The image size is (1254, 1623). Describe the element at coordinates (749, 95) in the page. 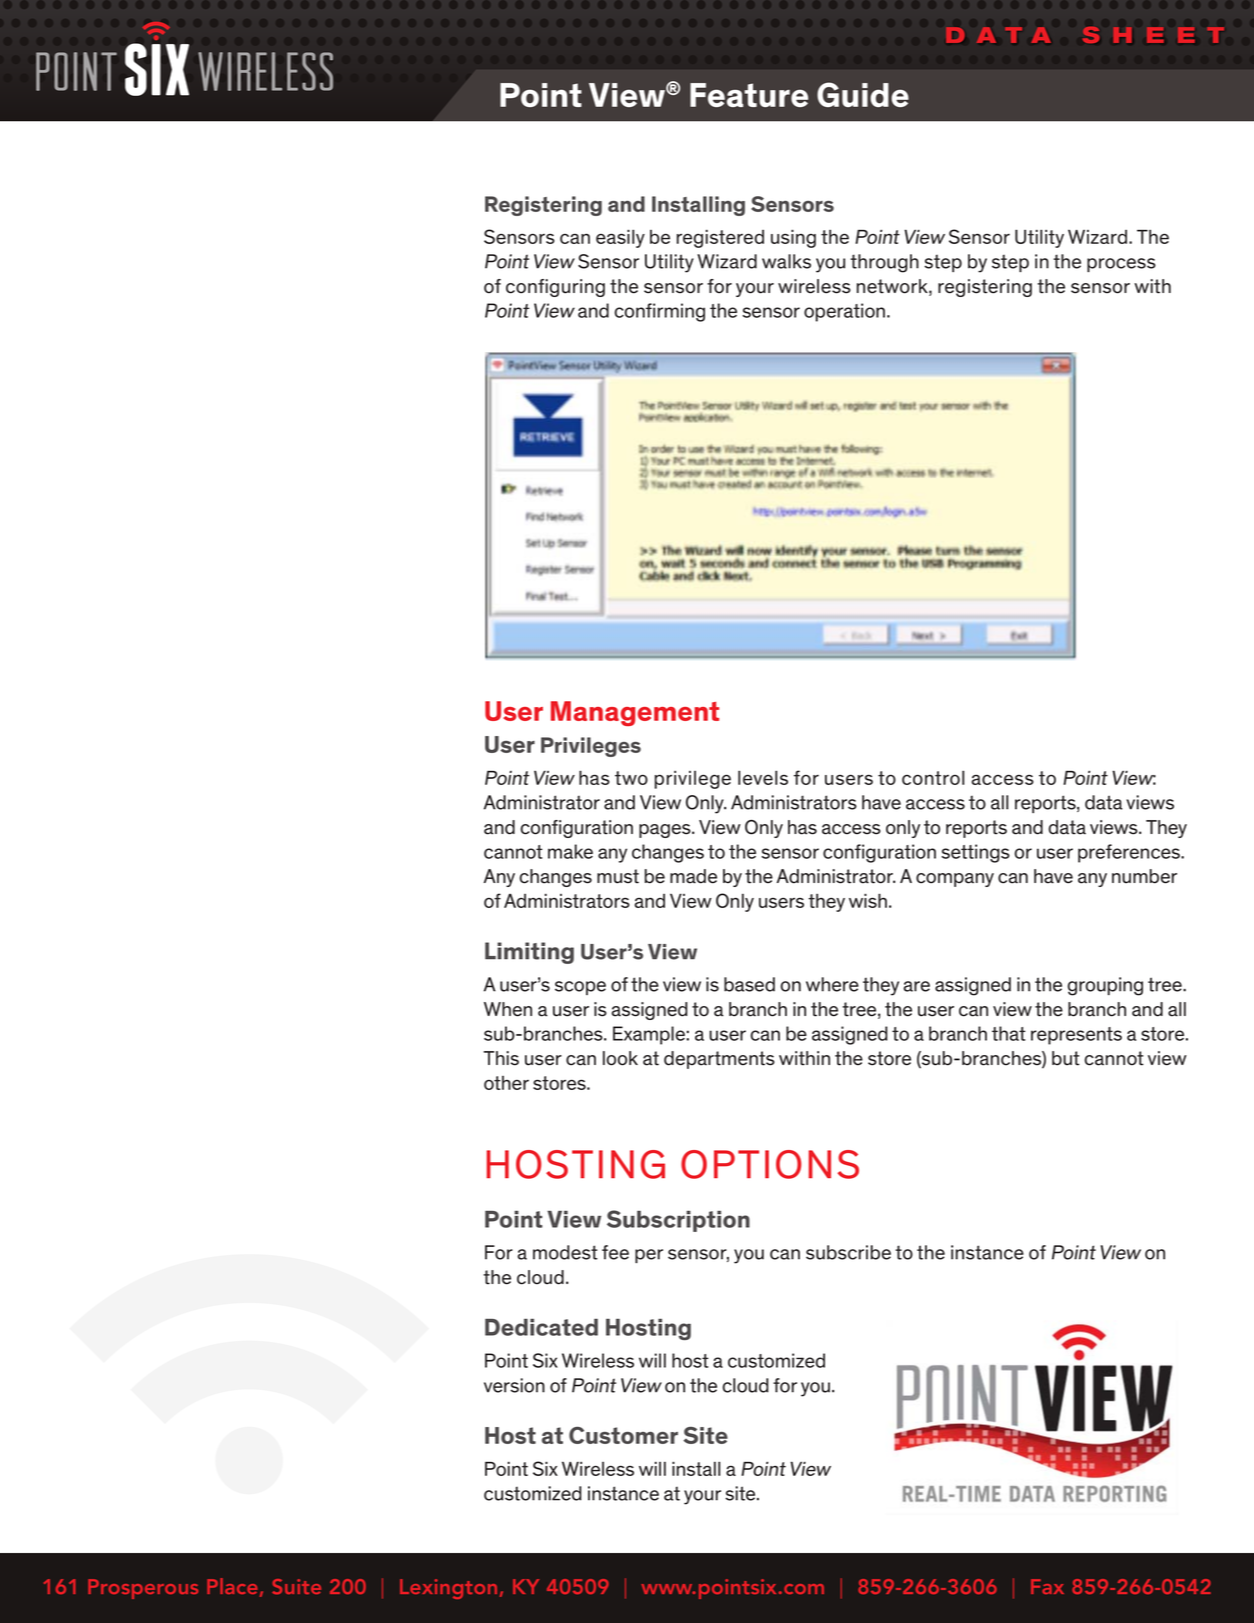

I see `Feature` at that location.
